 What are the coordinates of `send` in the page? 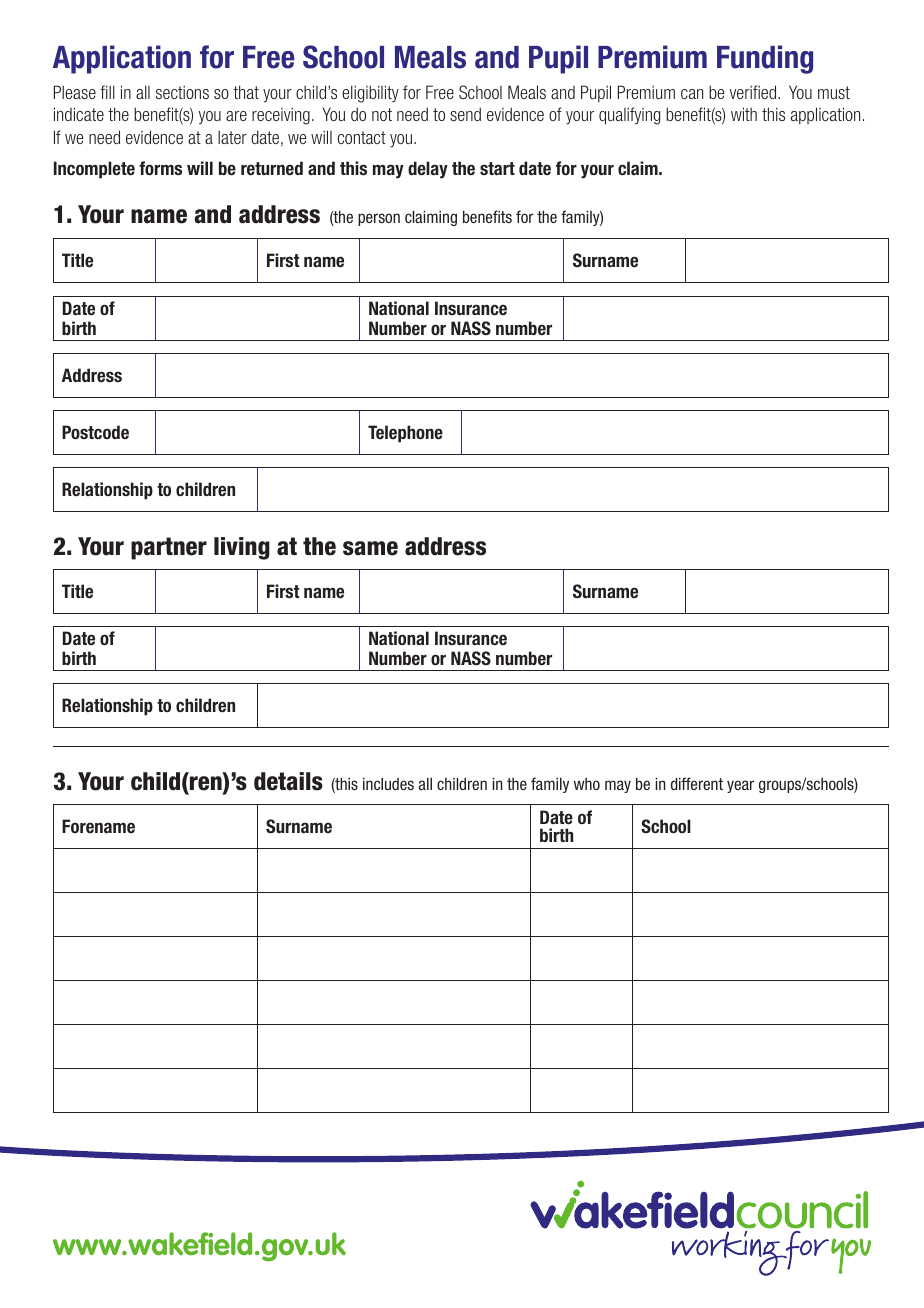 It's located at (465, 114).
